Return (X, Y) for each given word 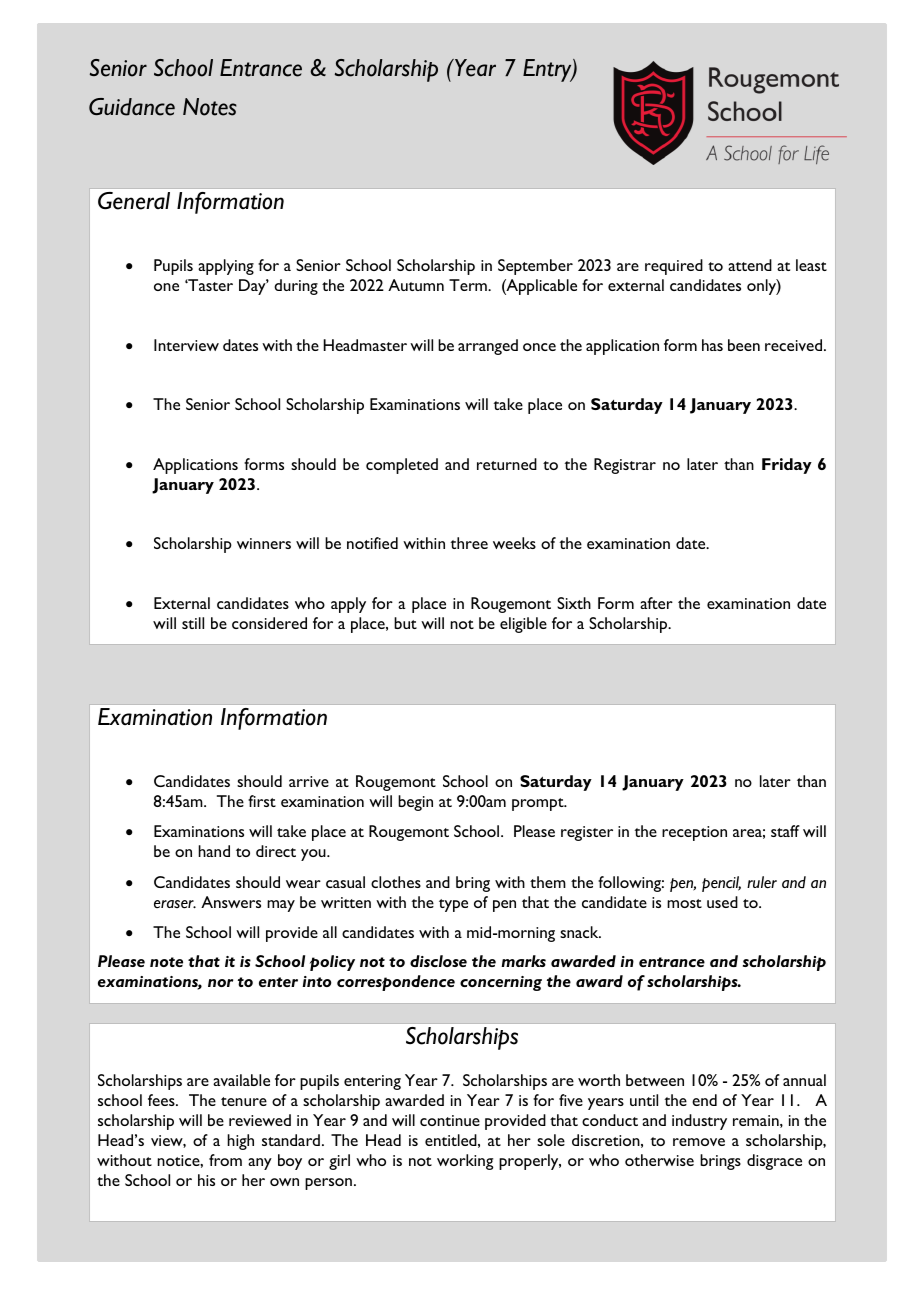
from (225, 1160)
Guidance (132, 107)
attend (750, 265)
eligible (523, 625)
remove (699, 1142)
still (193, 623)
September (535, 267)
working (465, 1162)
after (656, 603)
